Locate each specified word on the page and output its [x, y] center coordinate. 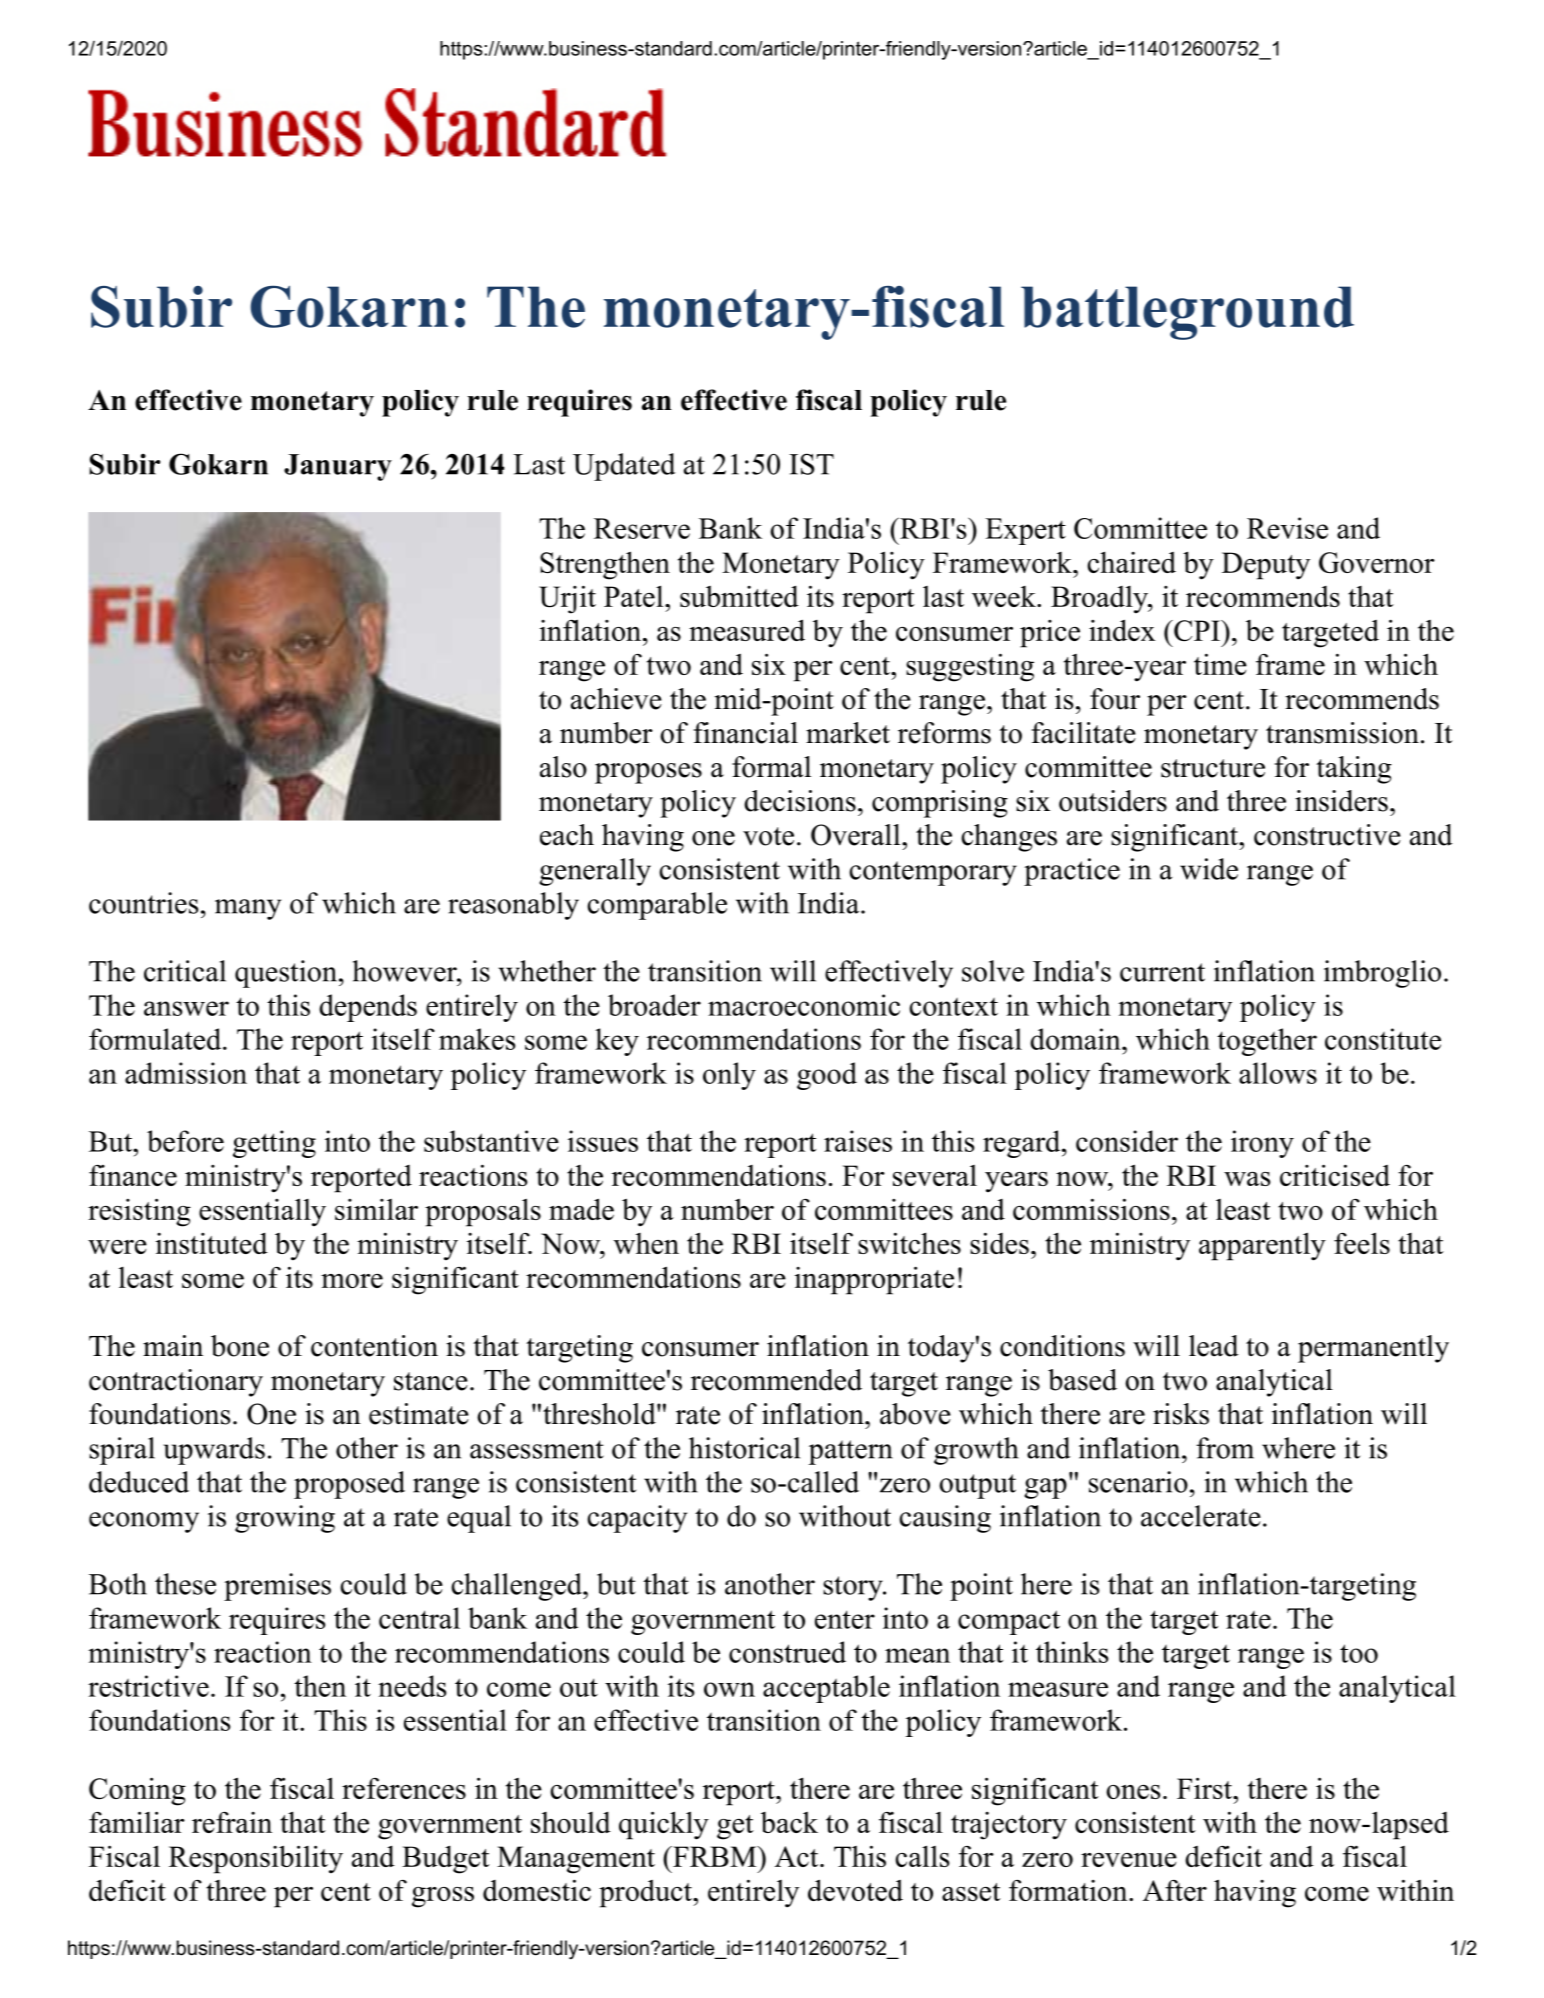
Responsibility [256, 1859]
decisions [800, 801]
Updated [624, 467]
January [338, 467]
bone [240, 1346]
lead [1214, 1346]
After [1175, 1890]
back [789, 1822]
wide [1209, 869]
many [248, 909]
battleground [1187, 313]
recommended [776, 1380]
